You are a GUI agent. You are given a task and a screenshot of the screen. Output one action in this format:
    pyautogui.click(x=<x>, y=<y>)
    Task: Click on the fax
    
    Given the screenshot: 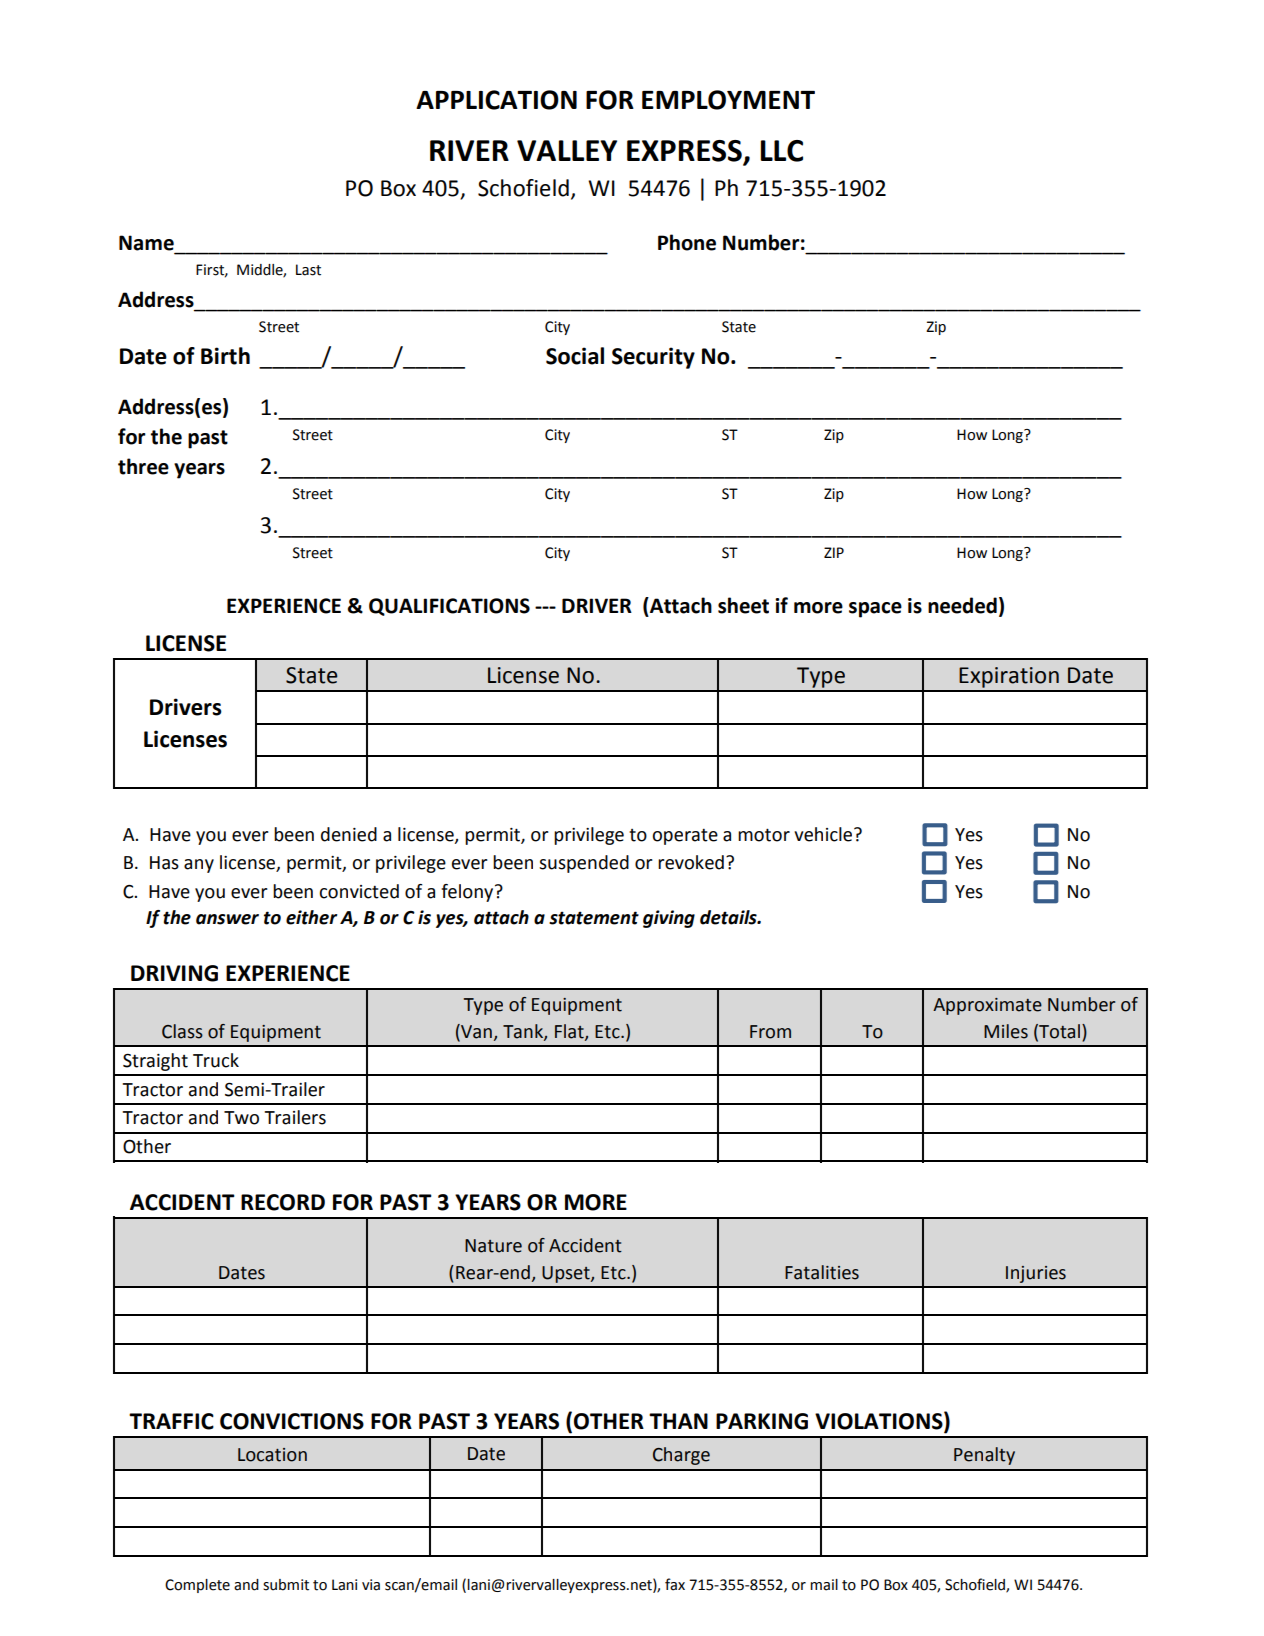 What is the action you would take?
    pyautogui.click(x=675, y=1584)
